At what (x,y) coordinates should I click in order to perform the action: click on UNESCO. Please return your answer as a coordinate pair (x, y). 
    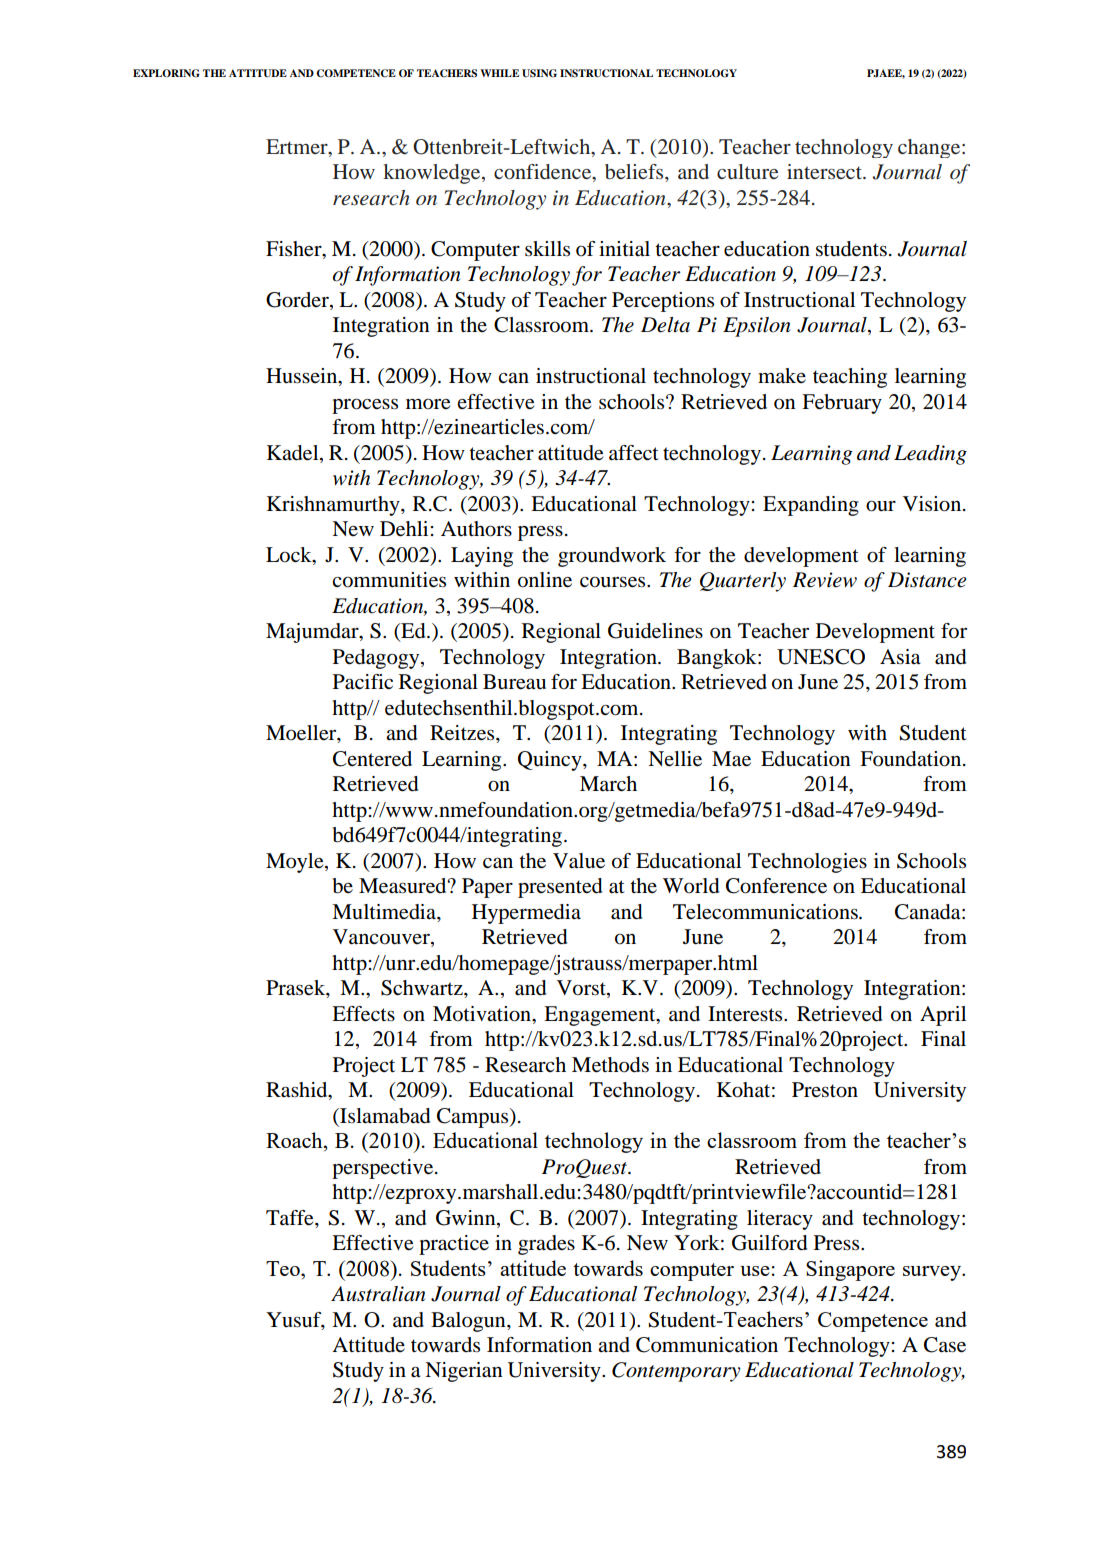
    Looking at the image, I should click on (821, 657).
